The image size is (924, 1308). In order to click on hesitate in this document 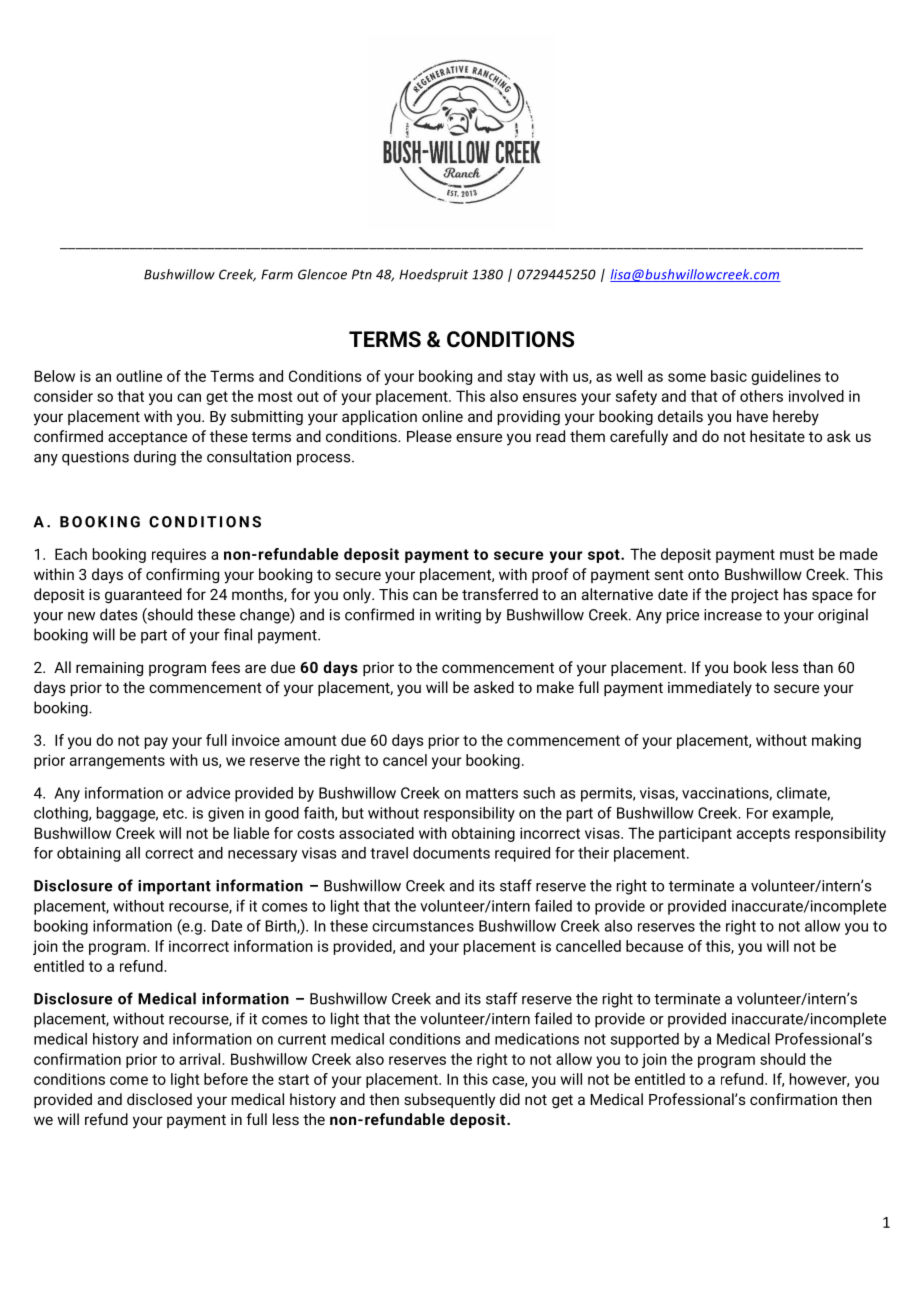, I will do `click(777, 436)`.
